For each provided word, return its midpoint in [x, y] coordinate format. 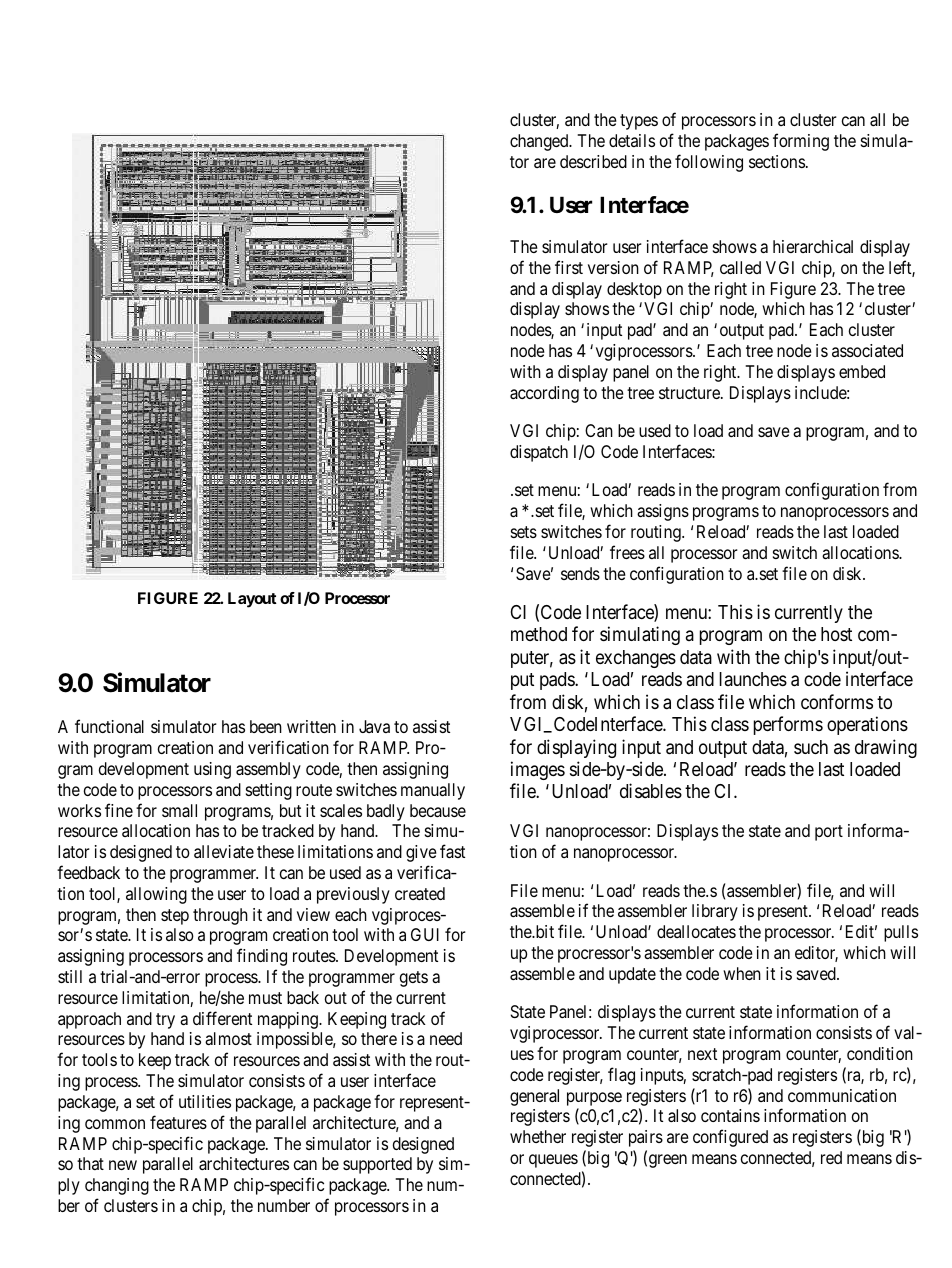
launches [753, 679]
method [539, 634]
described [593, 161]
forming [801, 142]
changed [540, 142]
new [123, 1165]
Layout [252, 600]
